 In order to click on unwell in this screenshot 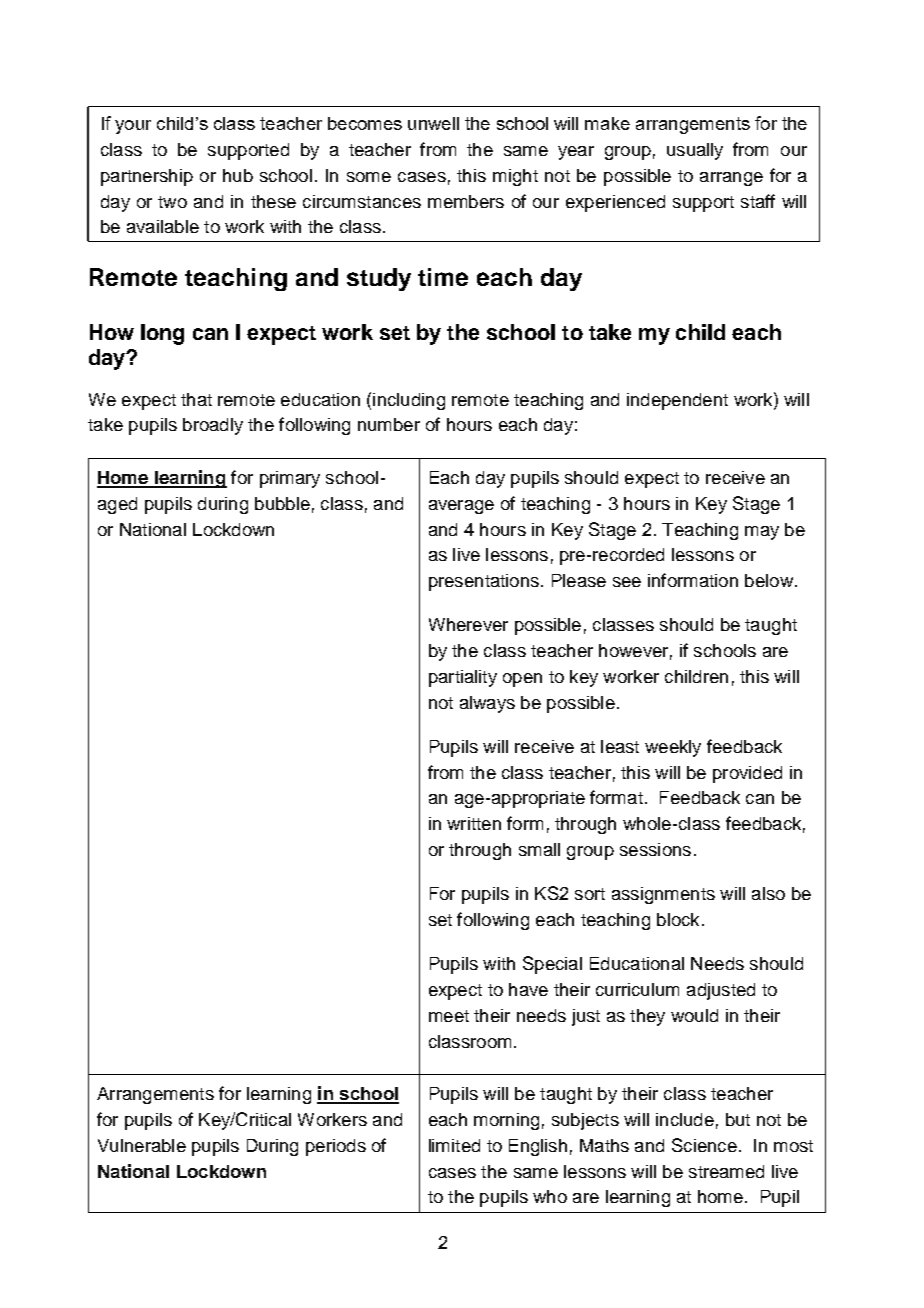, I will do `click(433, 123)`.
